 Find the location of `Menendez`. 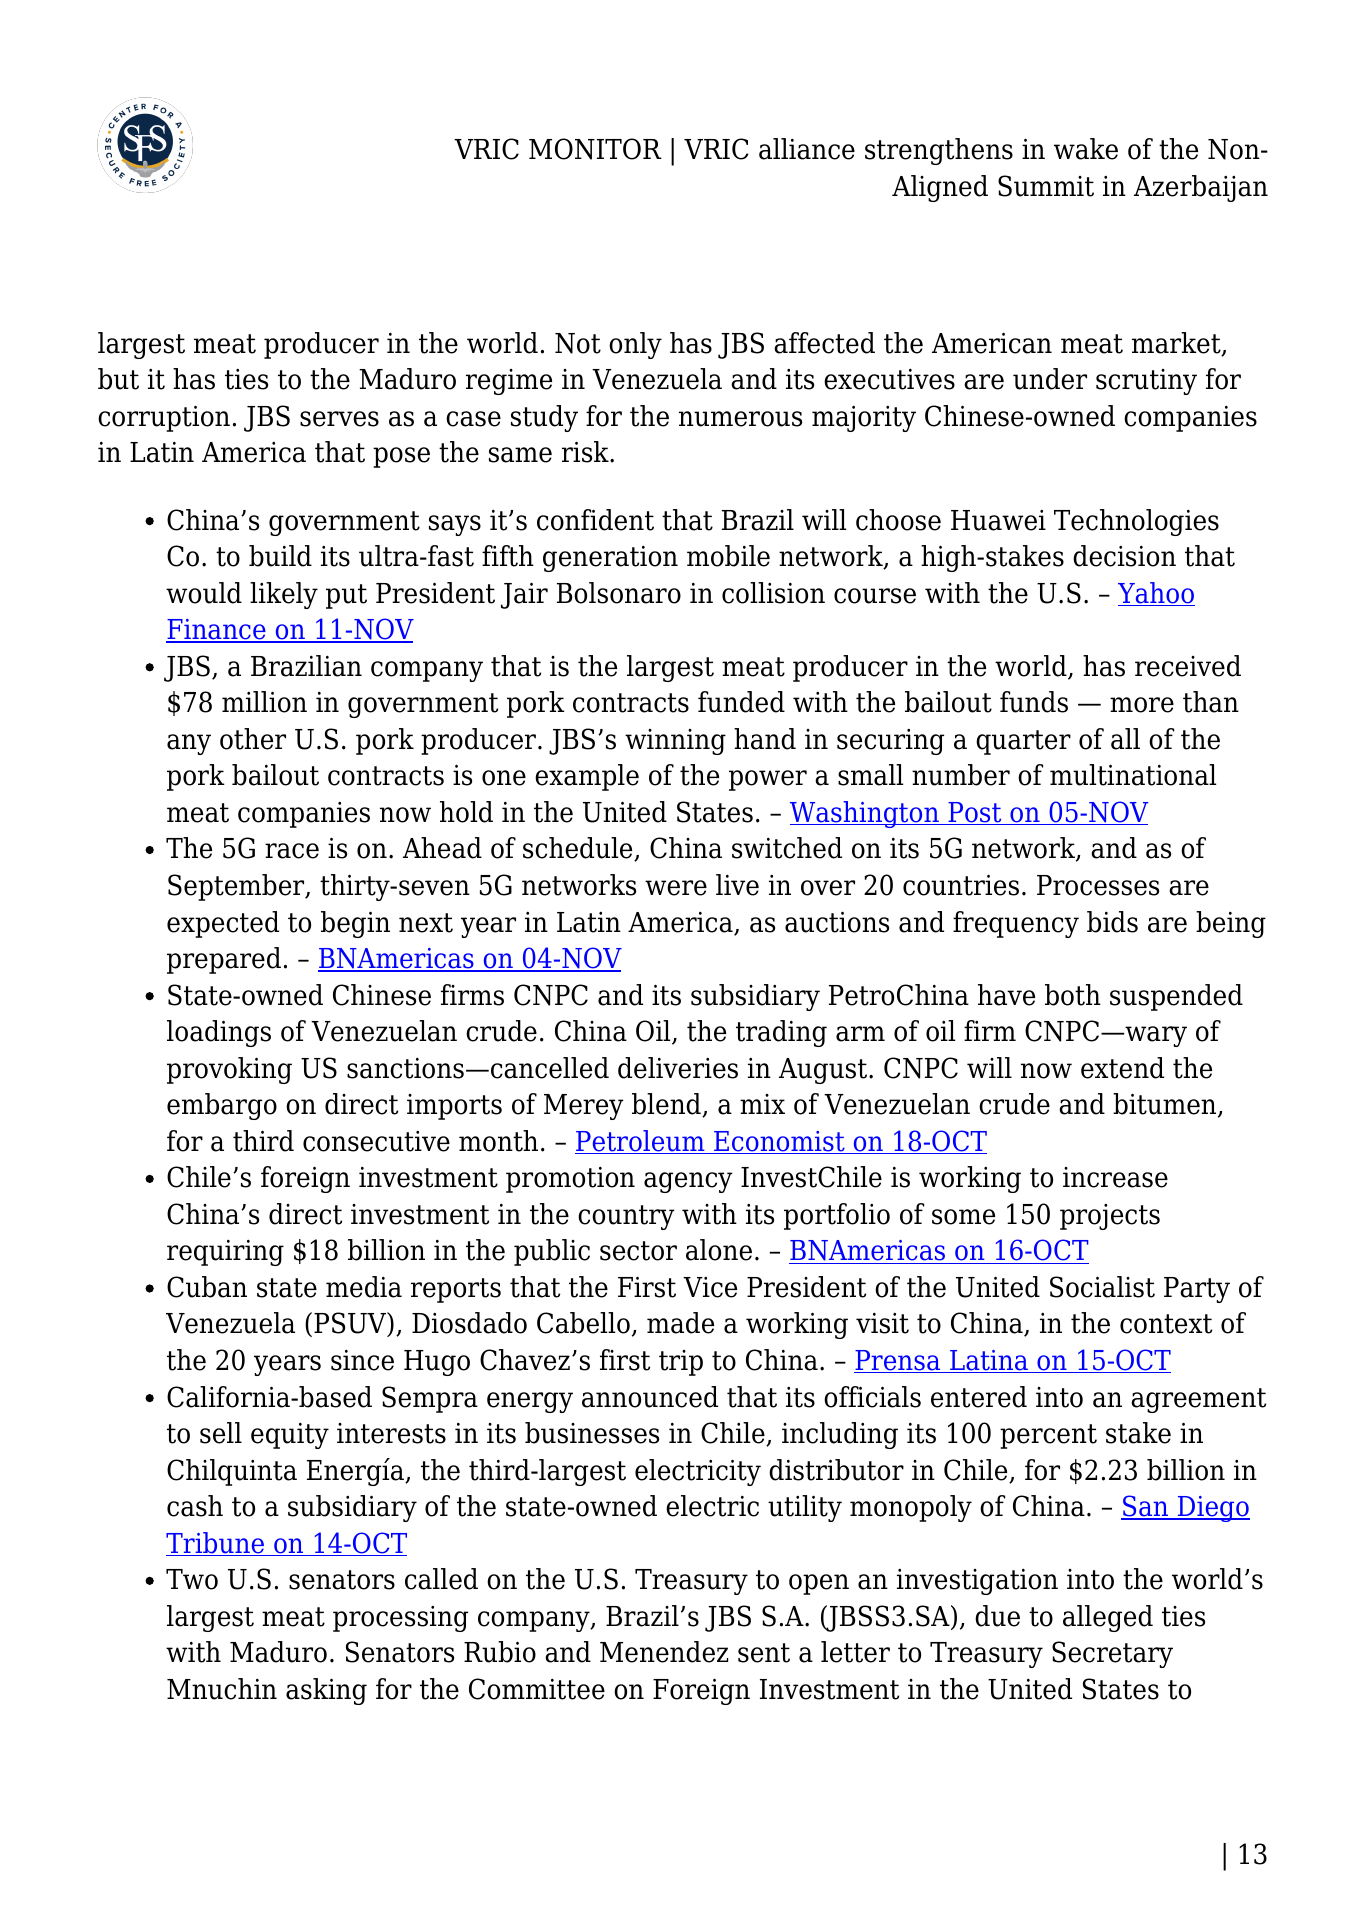

Menendez is located at coordinates (664, 1652).
